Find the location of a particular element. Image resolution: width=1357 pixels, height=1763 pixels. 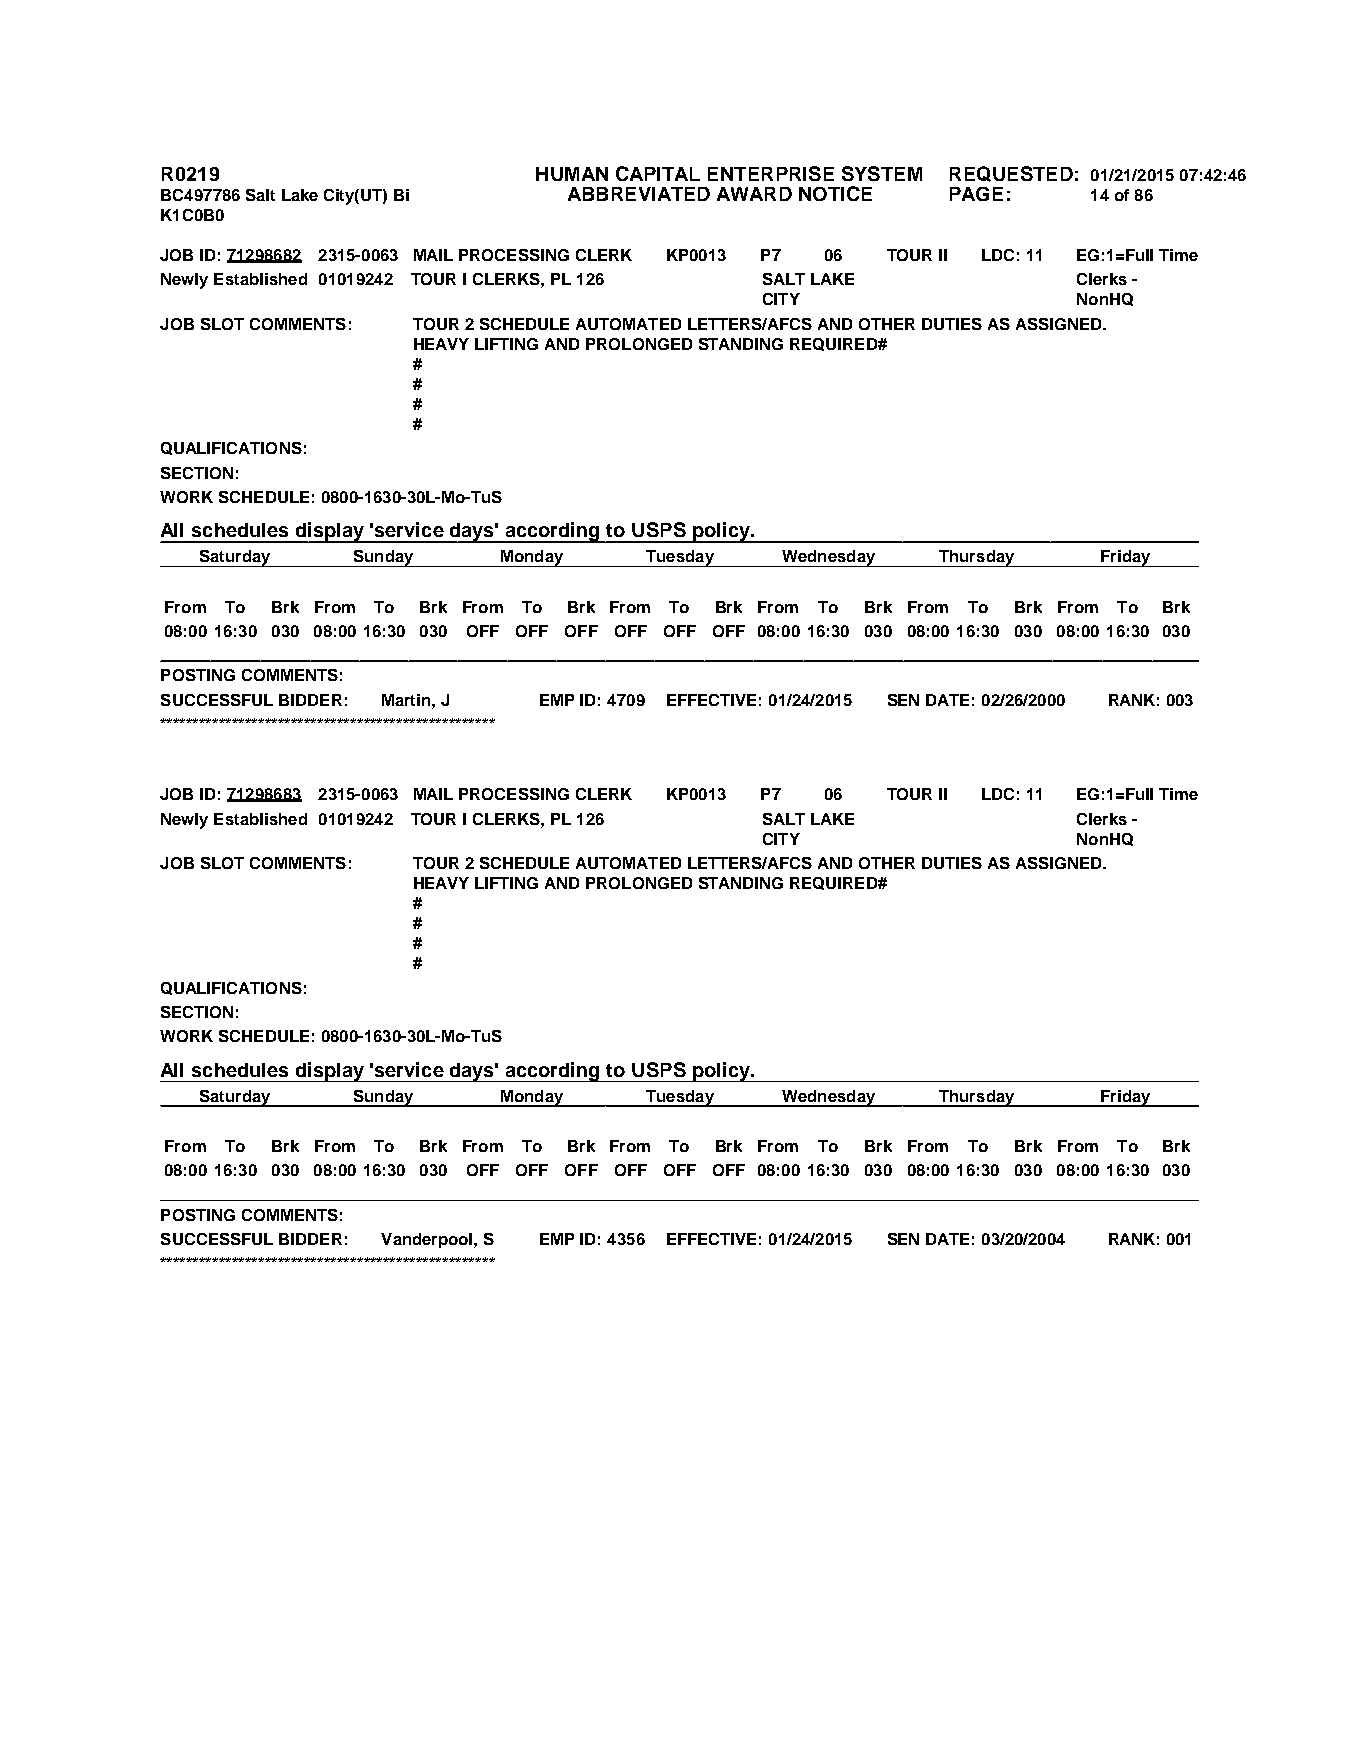

ABBREVIATED is located at coordinates (639, 194).
